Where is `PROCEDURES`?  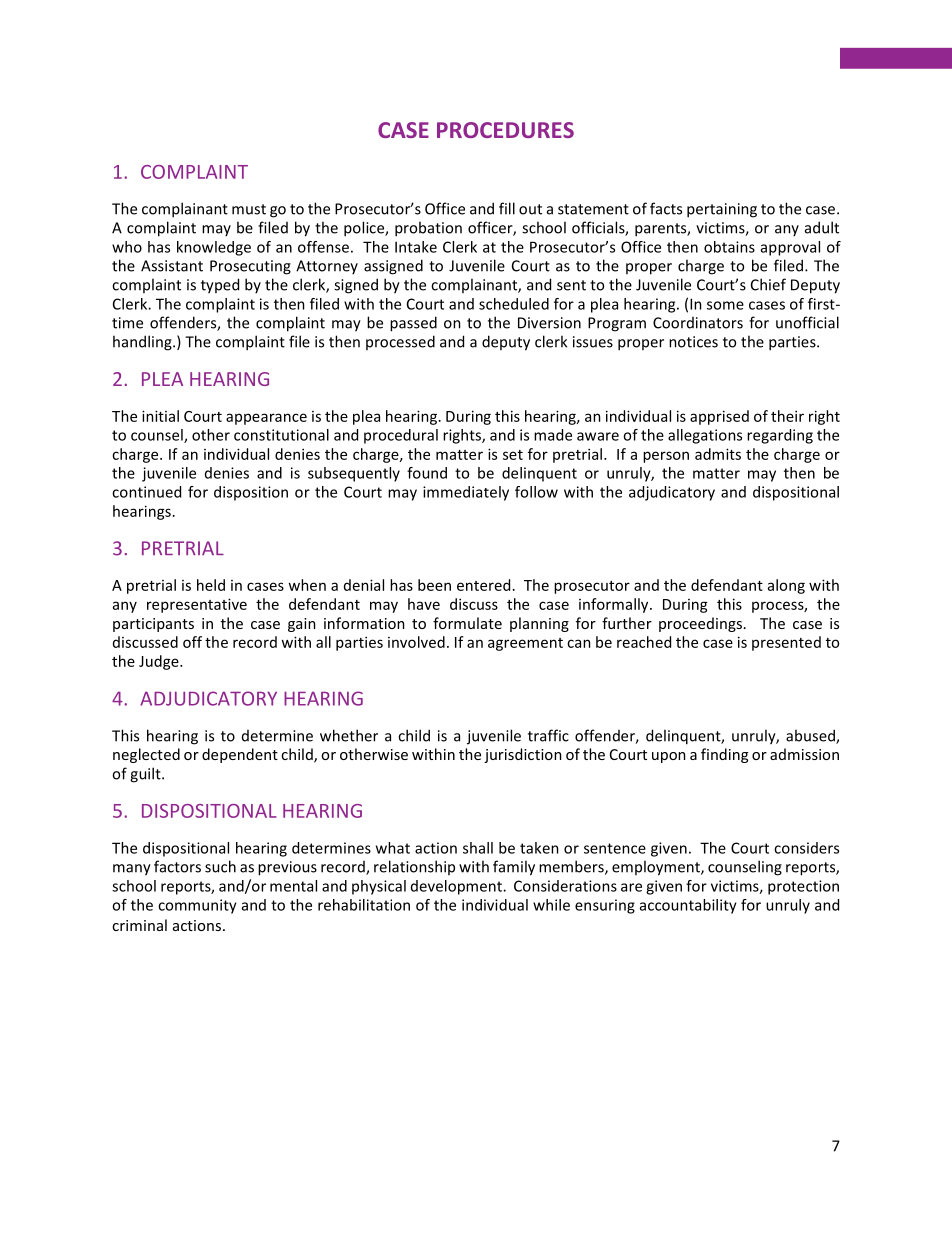 PROCEDURES is located at coordinates (505, 130).
